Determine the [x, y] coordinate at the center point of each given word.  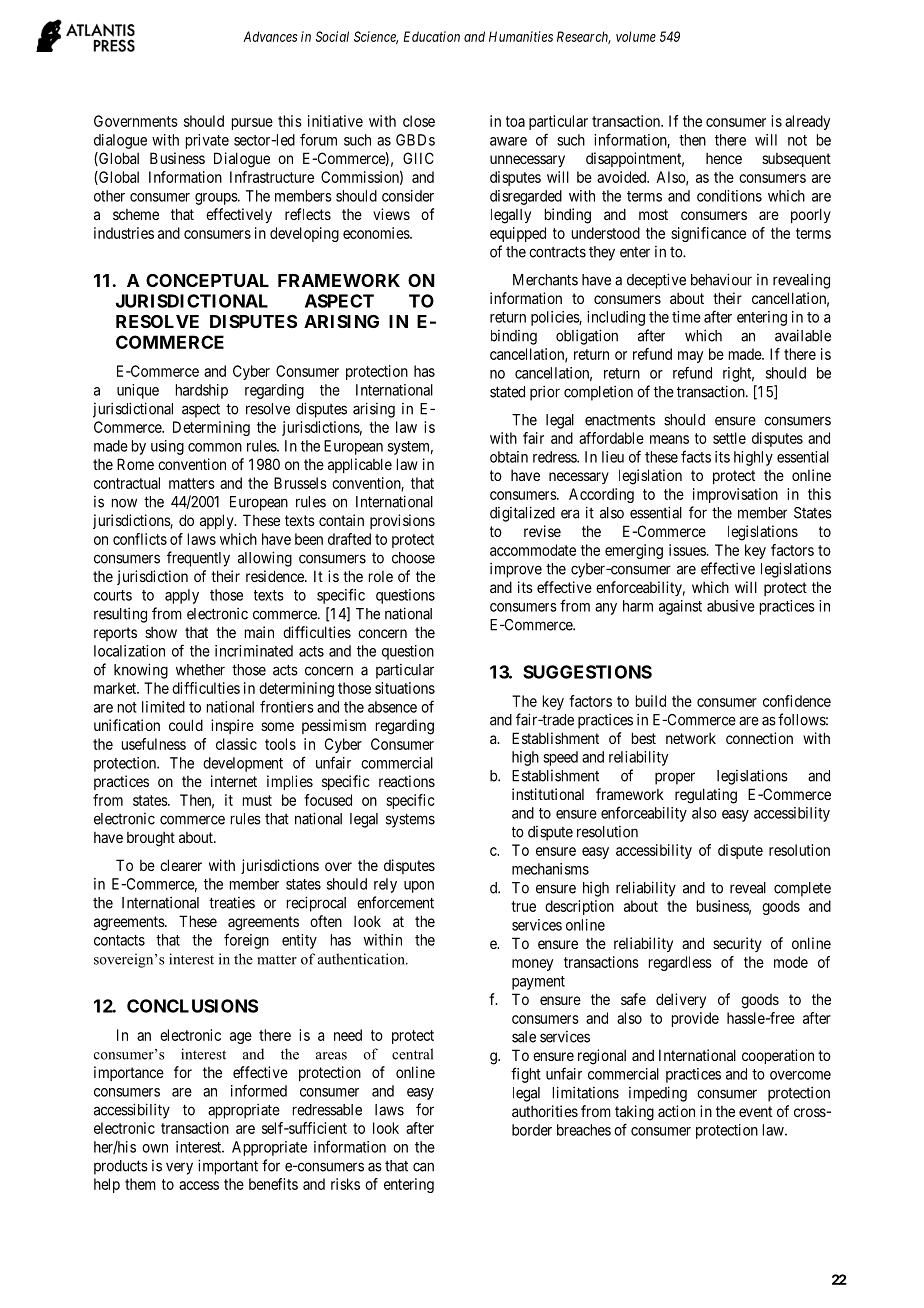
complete [802, 889]
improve [516, 570]
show [161, 632]
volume [636, 36]
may [690, 357]
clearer [181, 865]
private [207, 141]
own [155, 1148]
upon [419, 887]
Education [432, 36]
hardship [202, 391]
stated [507, 392]
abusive [731, 606]
